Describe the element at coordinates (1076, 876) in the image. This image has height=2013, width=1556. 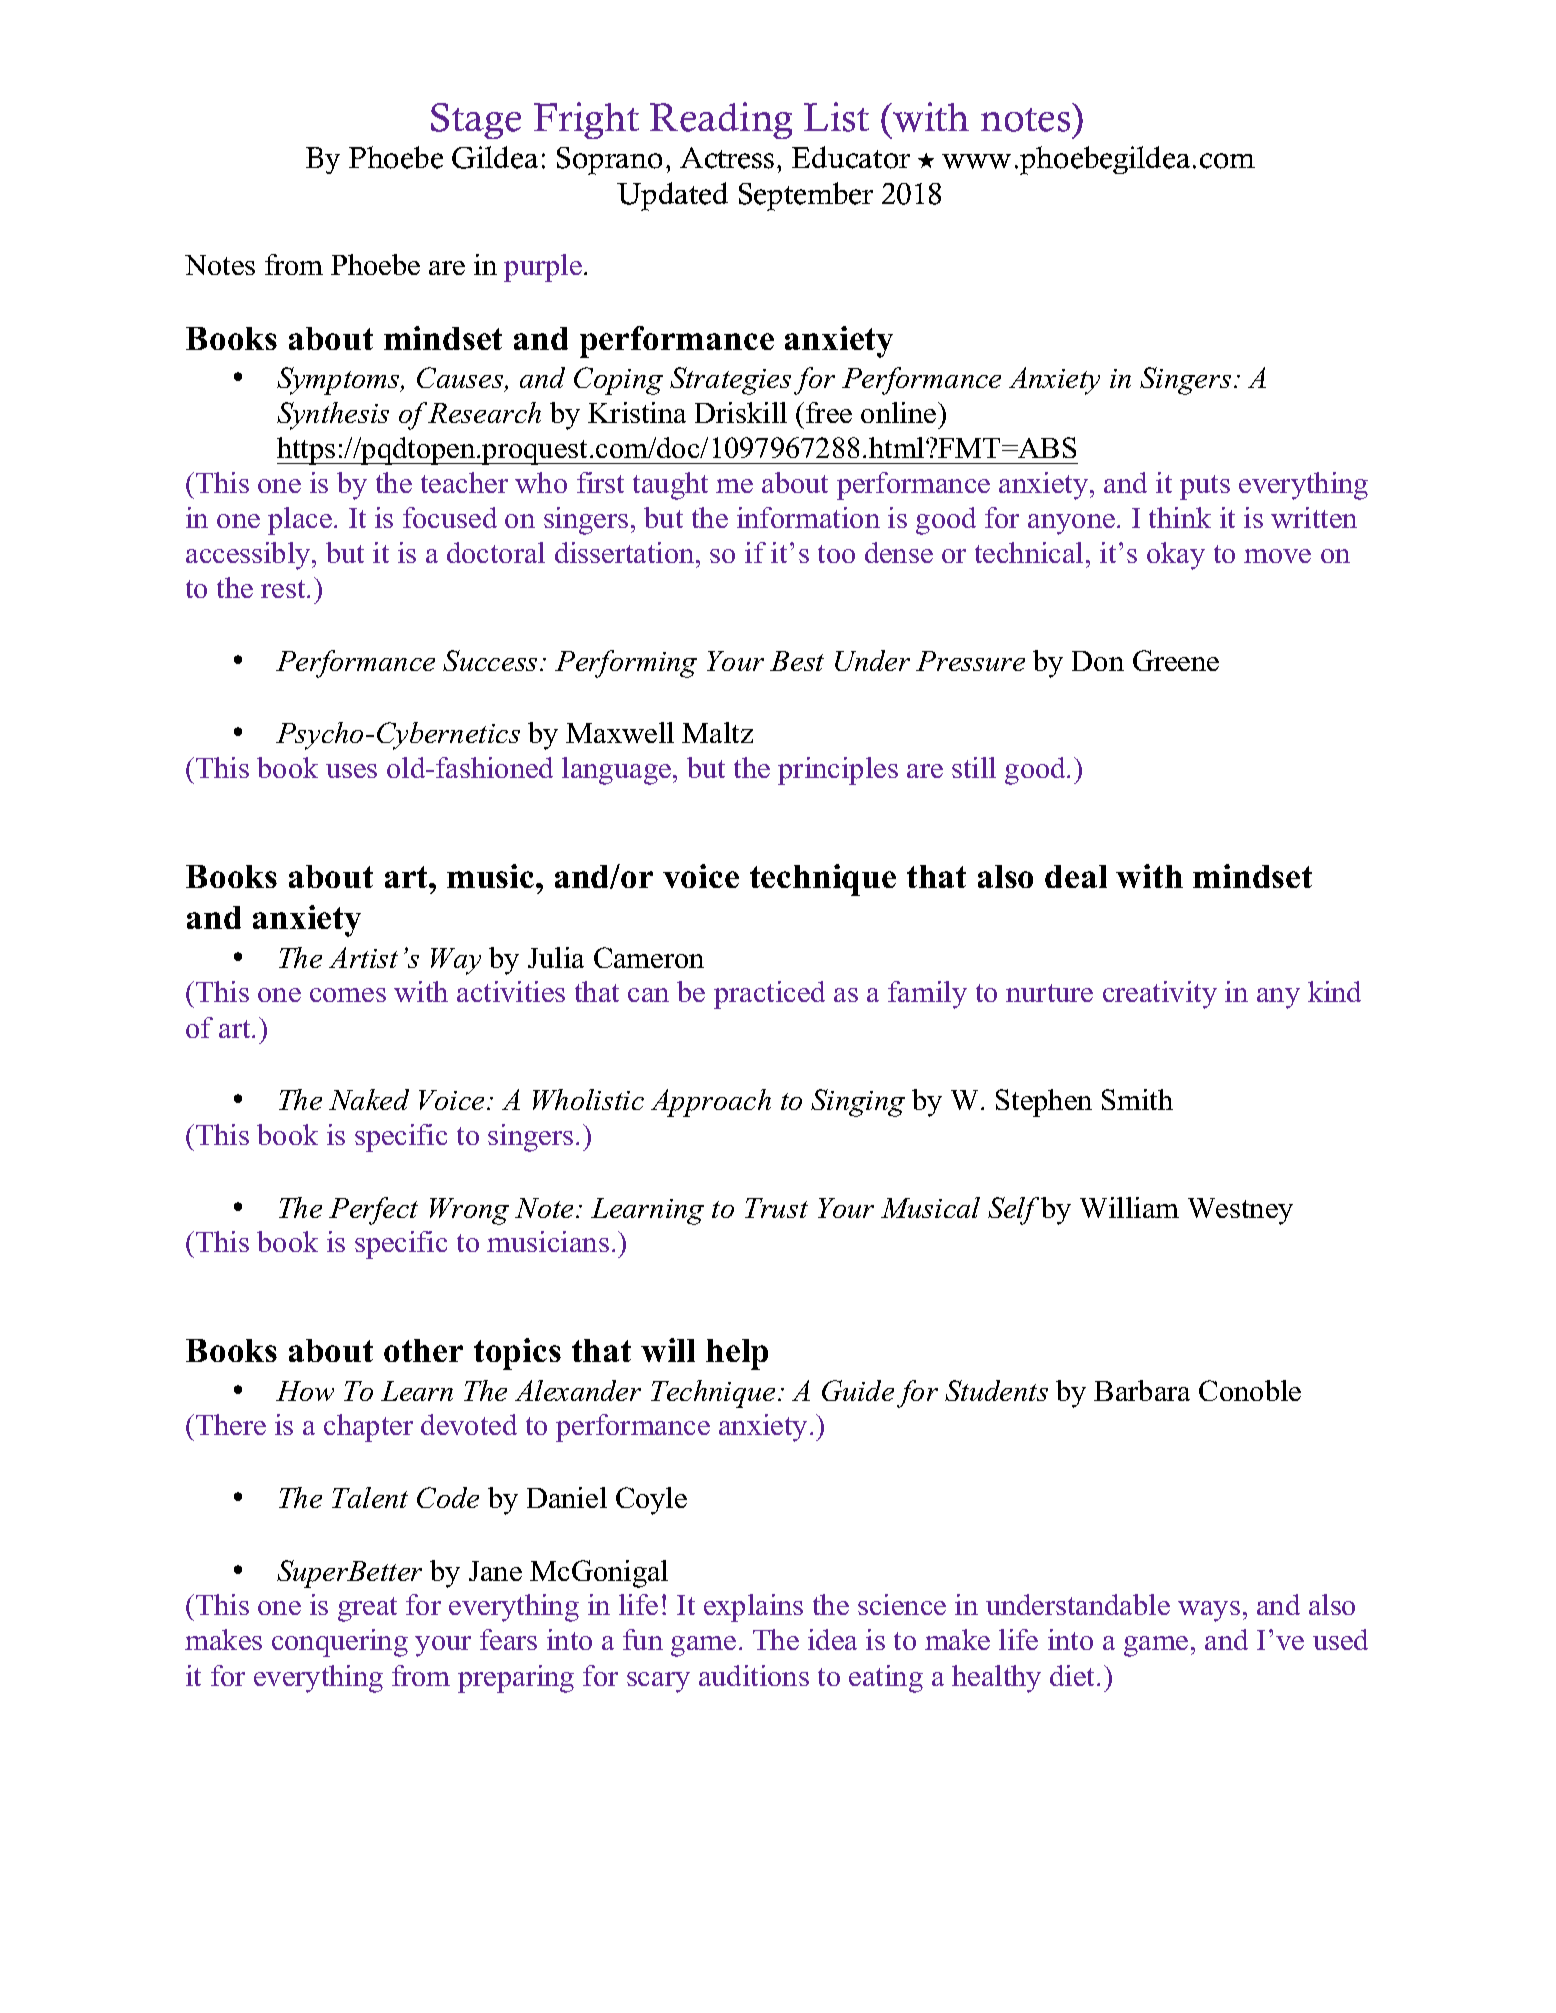
I see `deal` at that location.
